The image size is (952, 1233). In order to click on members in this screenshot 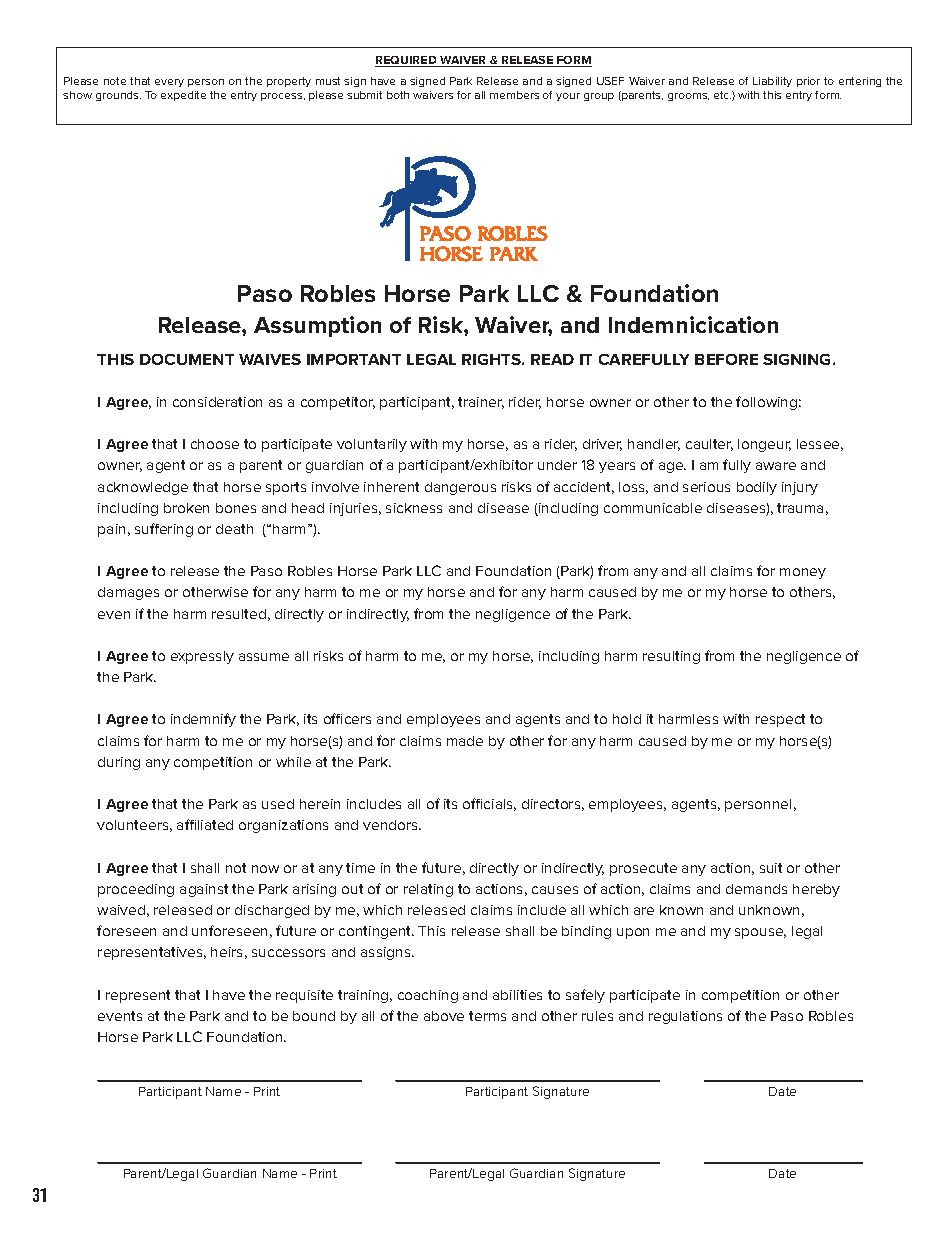, I will do `click(514, 95)`.
